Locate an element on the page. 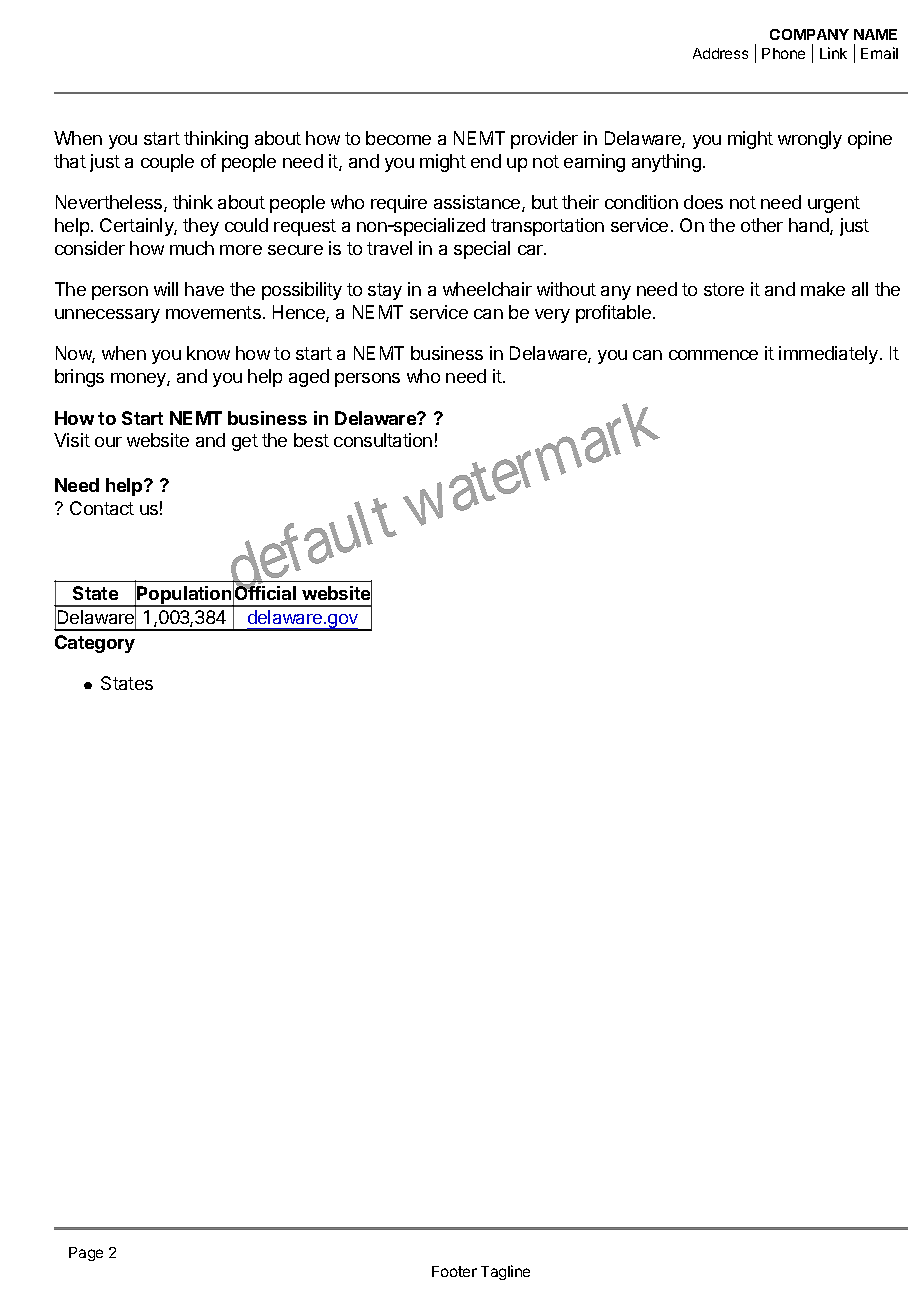 The width and height of the document is (924, 1308). Phone is located at coordinates (783, 53).
